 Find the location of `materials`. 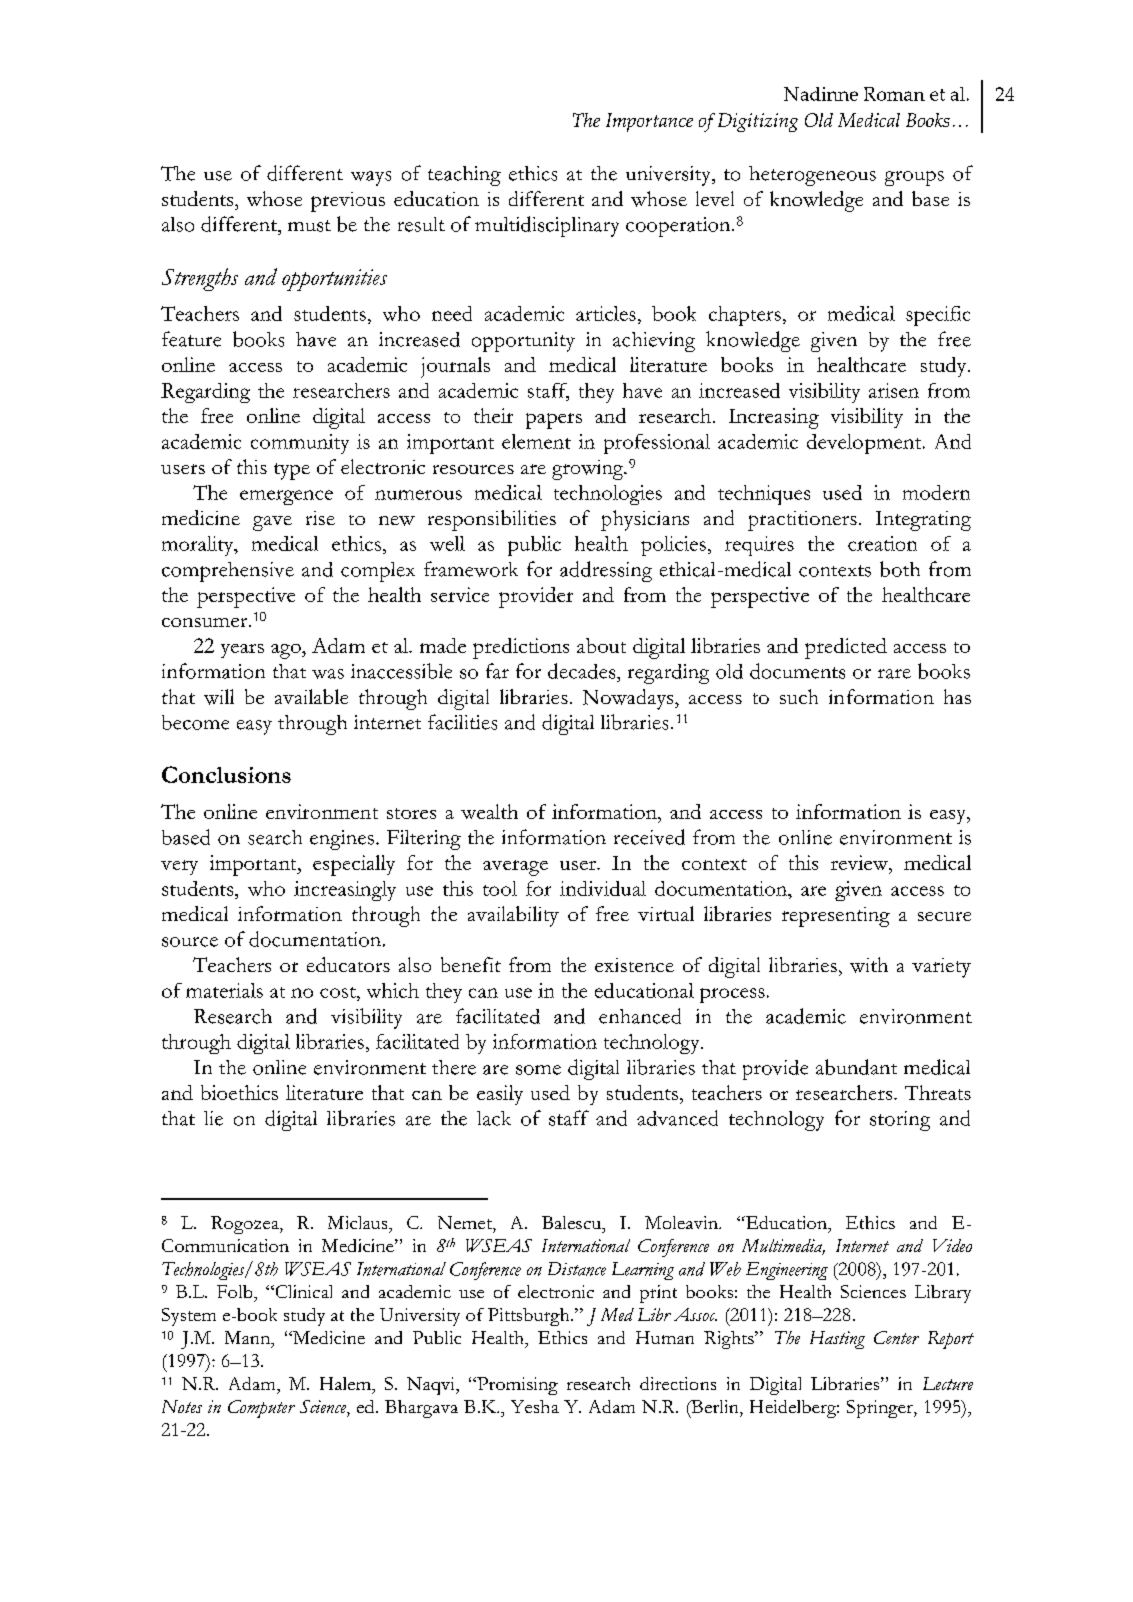

materials is located at coordinates (224, 990).
